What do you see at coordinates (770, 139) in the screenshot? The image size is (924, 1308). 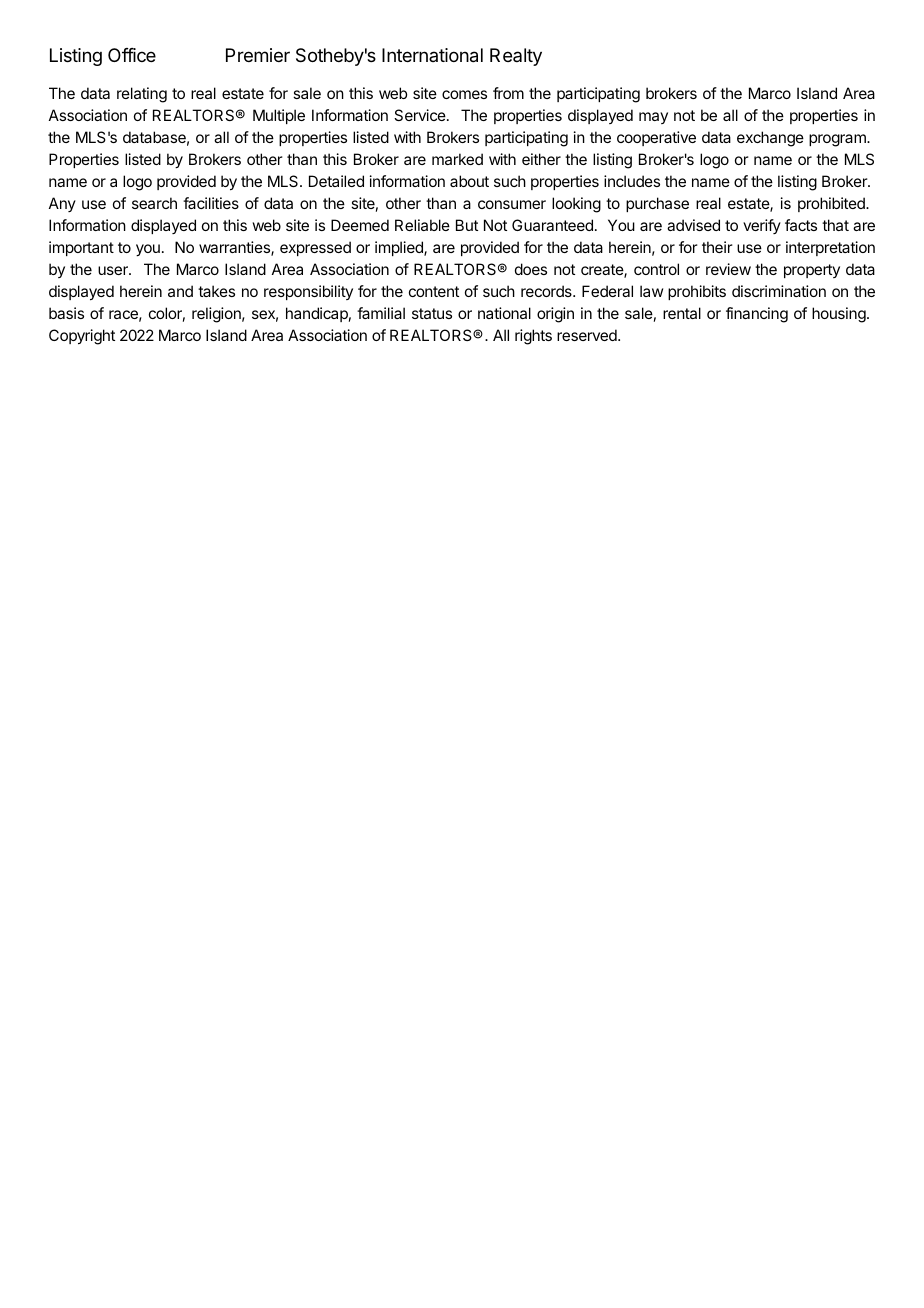 I see `exchange` at bounding box center [770, 139].
